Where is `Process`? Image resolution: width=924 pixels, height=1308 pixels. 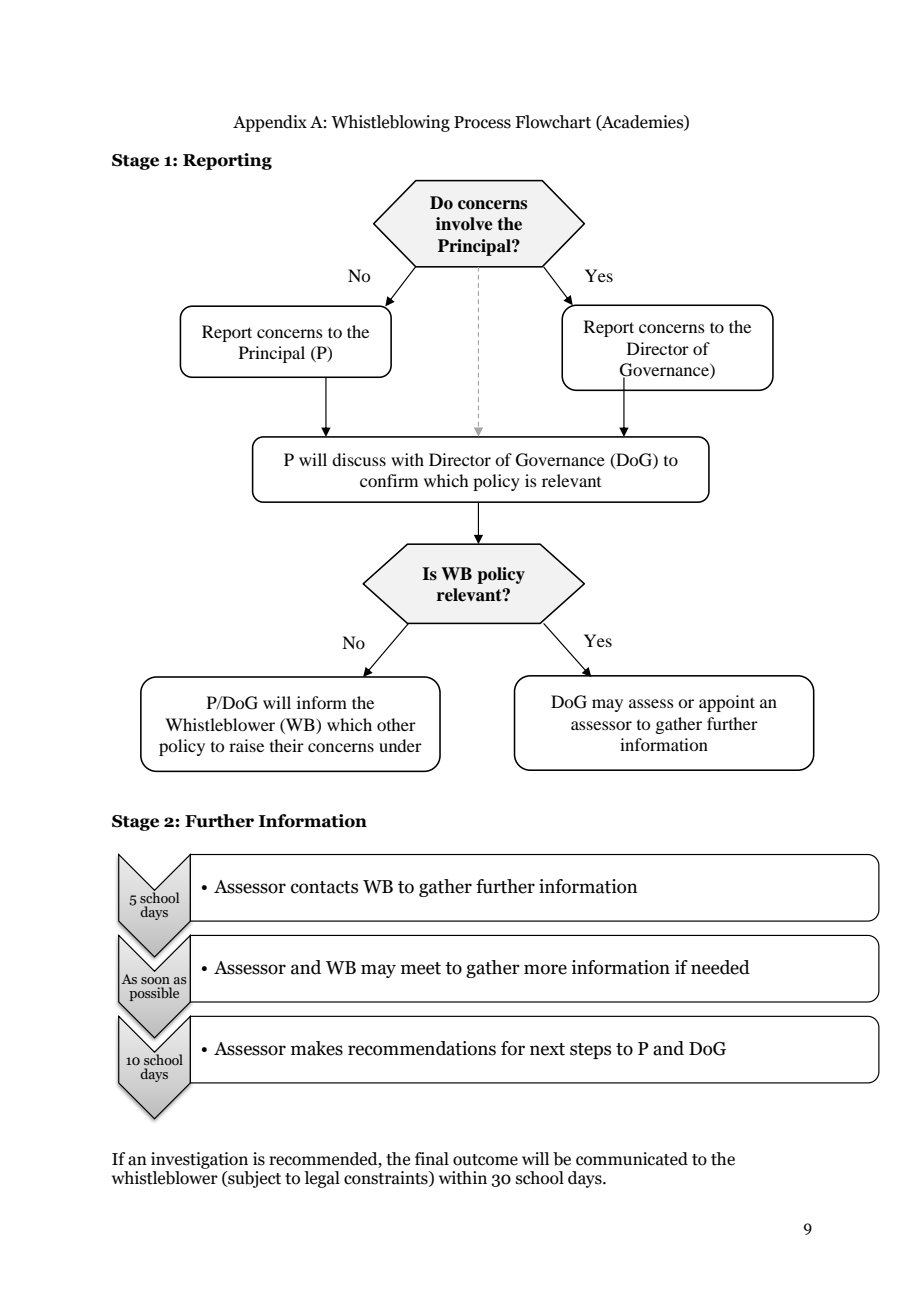 Process is located at coordinates (482, 122).
